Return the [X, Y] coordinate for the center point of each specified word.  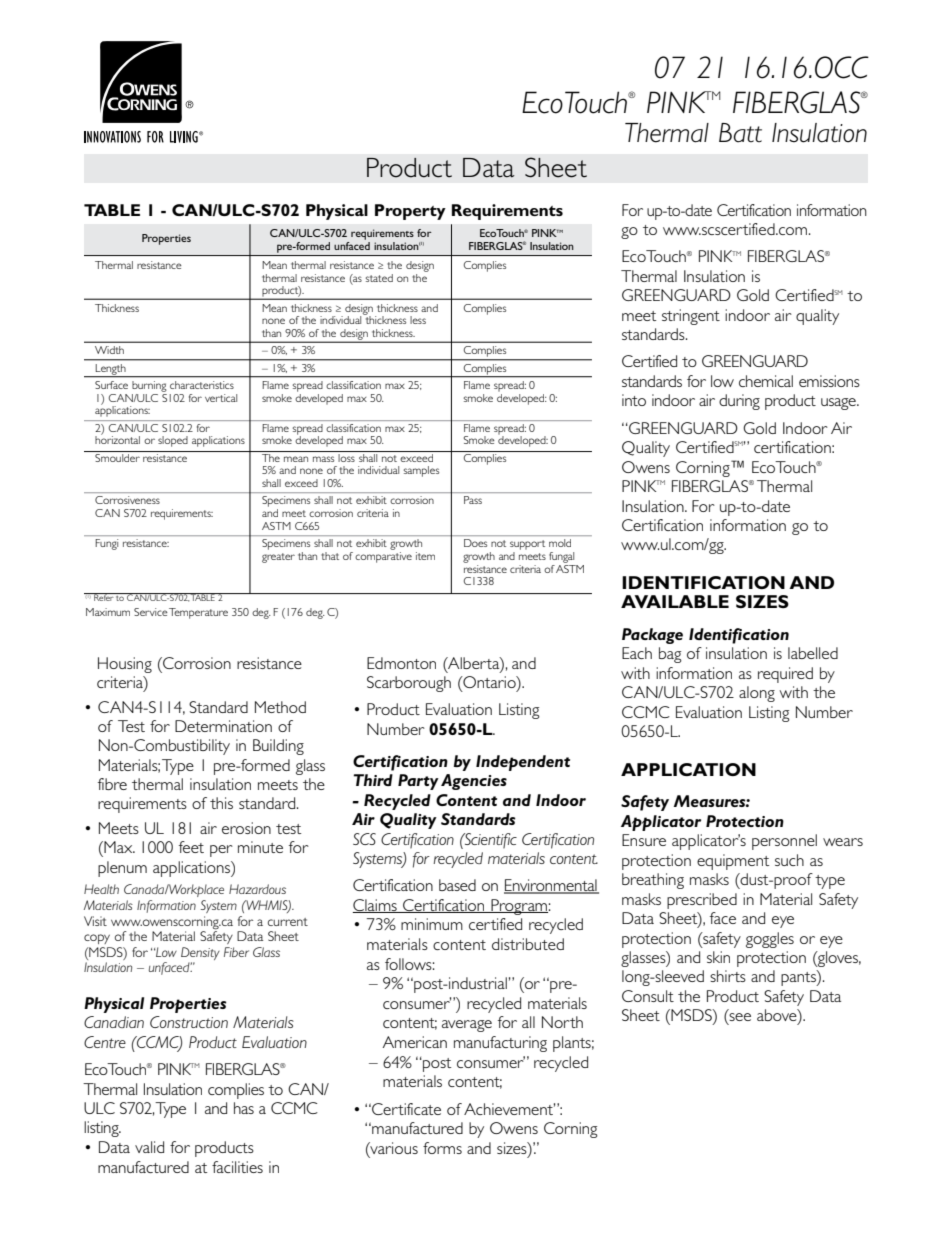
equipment [733, 862]
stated [379, 278]
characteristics [202, 385]
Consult [648, 996]
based [457, 885]
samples [421, 471]
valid [149, 1147]
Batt [740, 133]
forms [442, 1148]
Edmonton [401, 663]
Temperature [198, 613]
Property [410, 212]
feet [191, 847]
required [785, 675]
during [739, 402]
